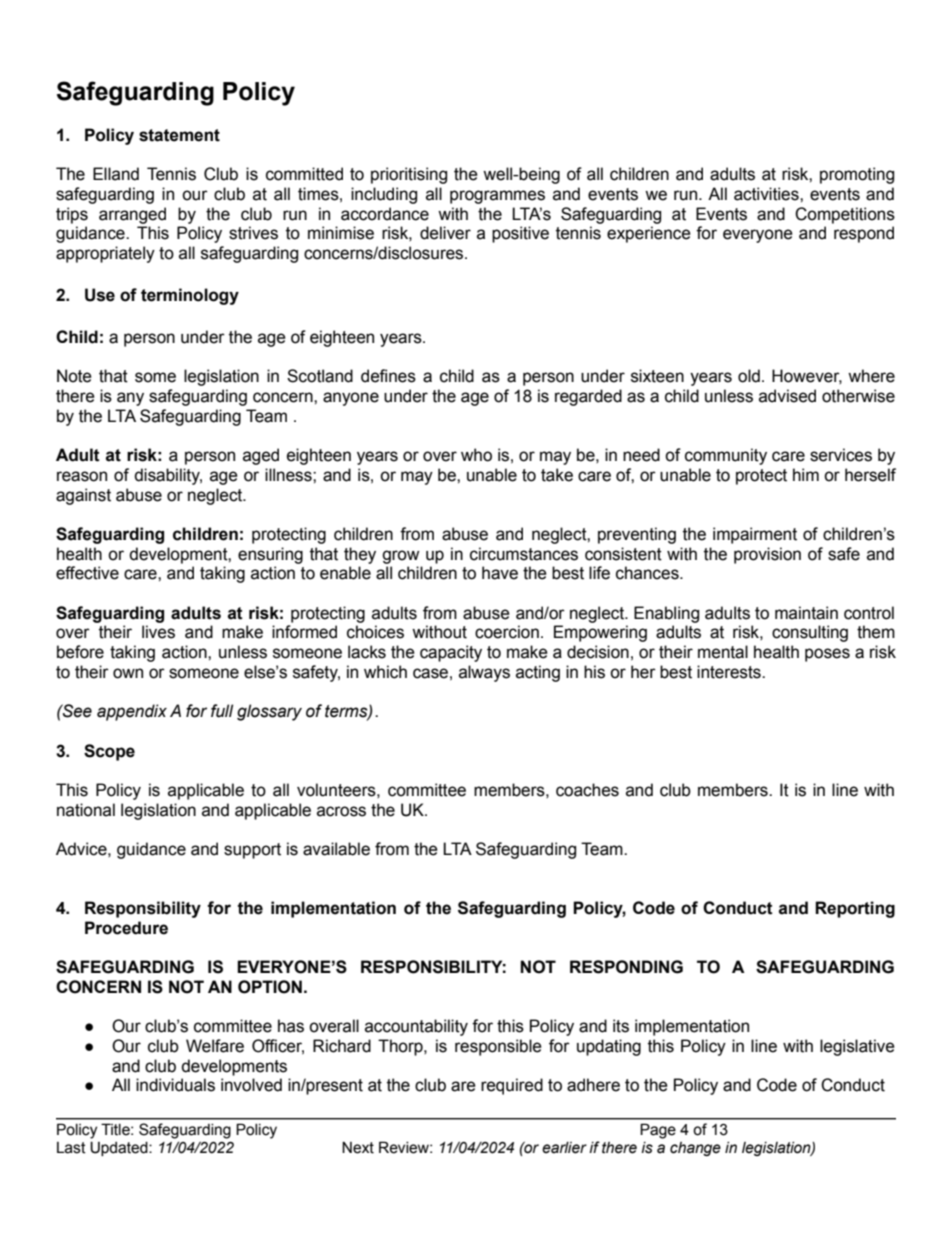 This screenshot has height=1233, width=952. What do you see at coordinates (179, 135) in the screenshot?
I see `statement` at bounding box center [179, 135].
